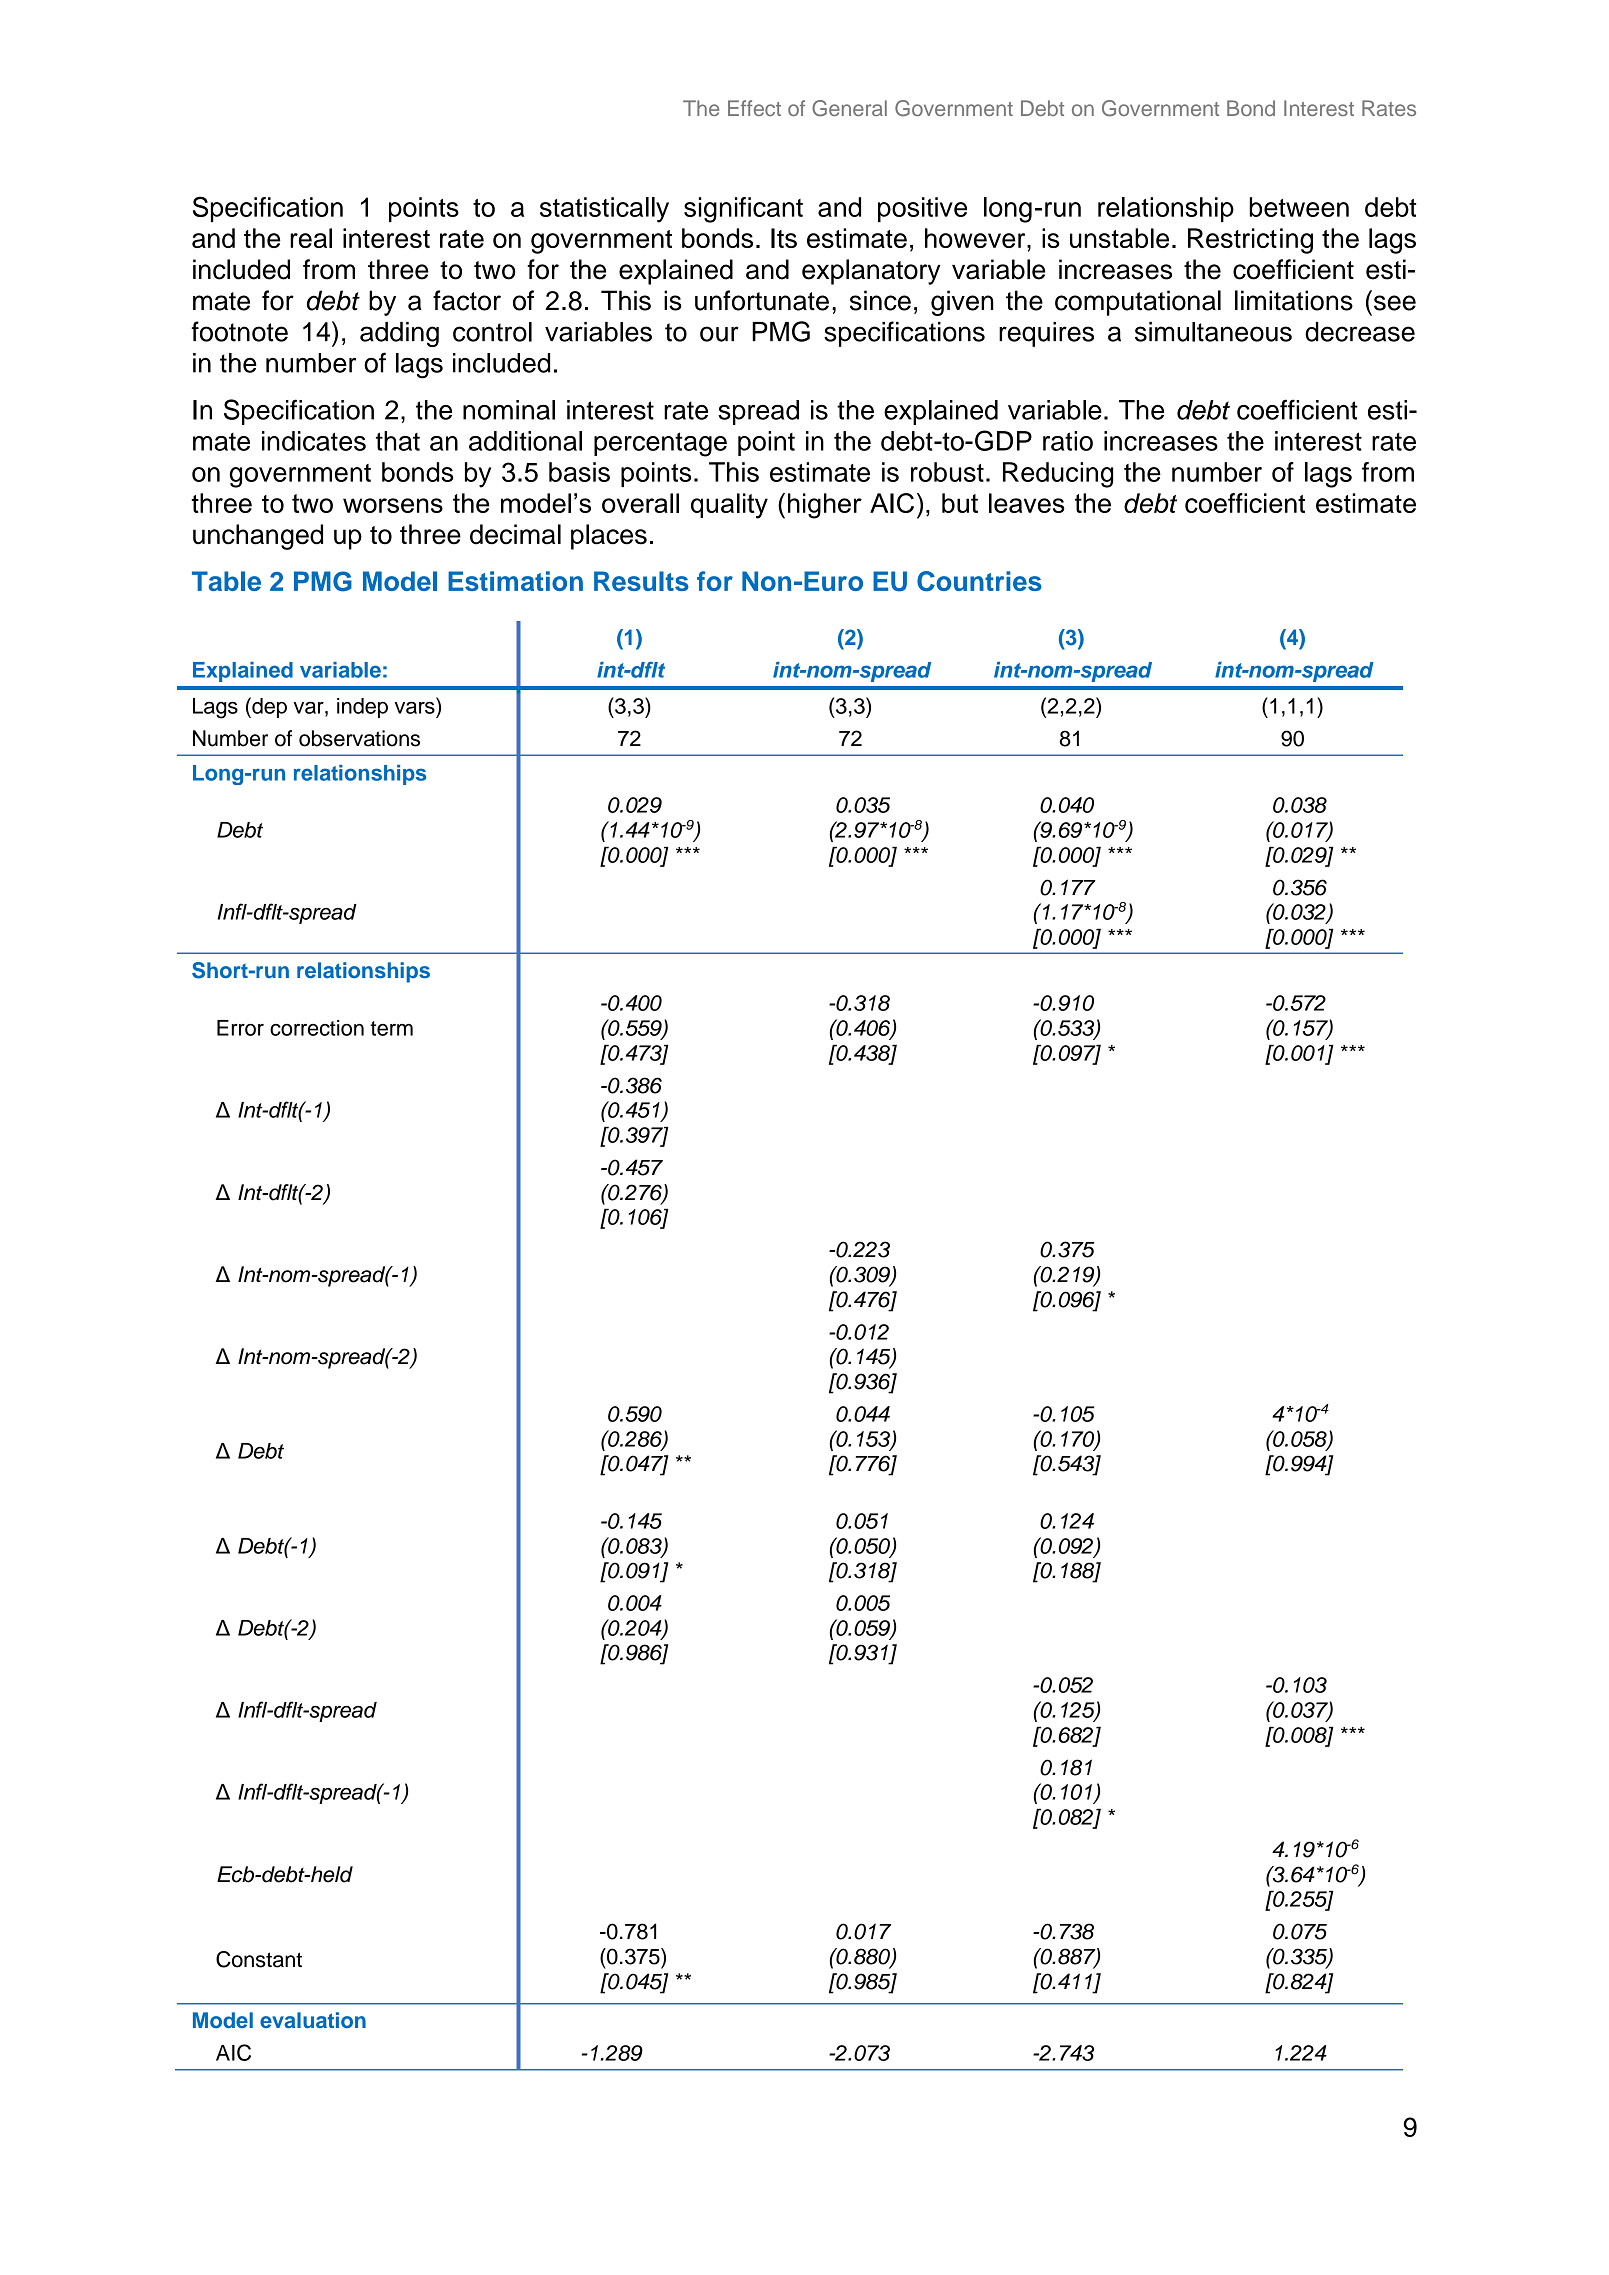  Describe the element at coordinates (317, 1028) in the image. I see `correction` at that location.
